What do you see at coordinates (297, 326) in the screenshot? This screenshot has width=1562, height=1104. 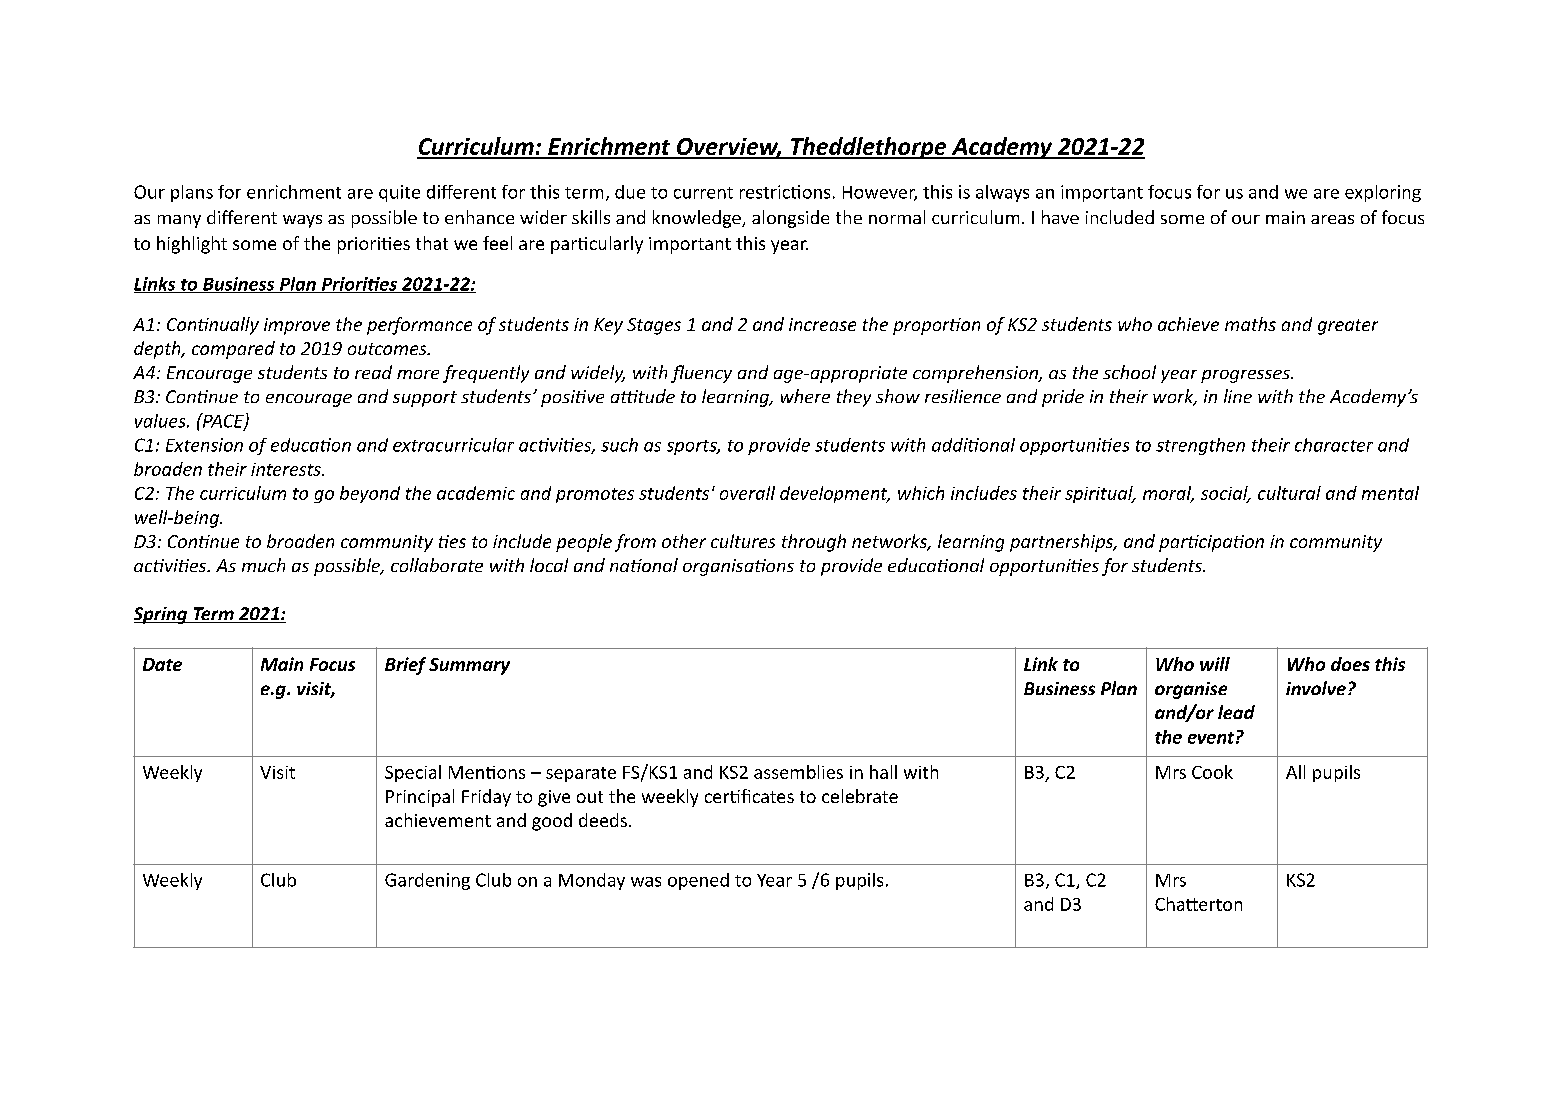 I see `improve` at bounding box center [297, 326].
